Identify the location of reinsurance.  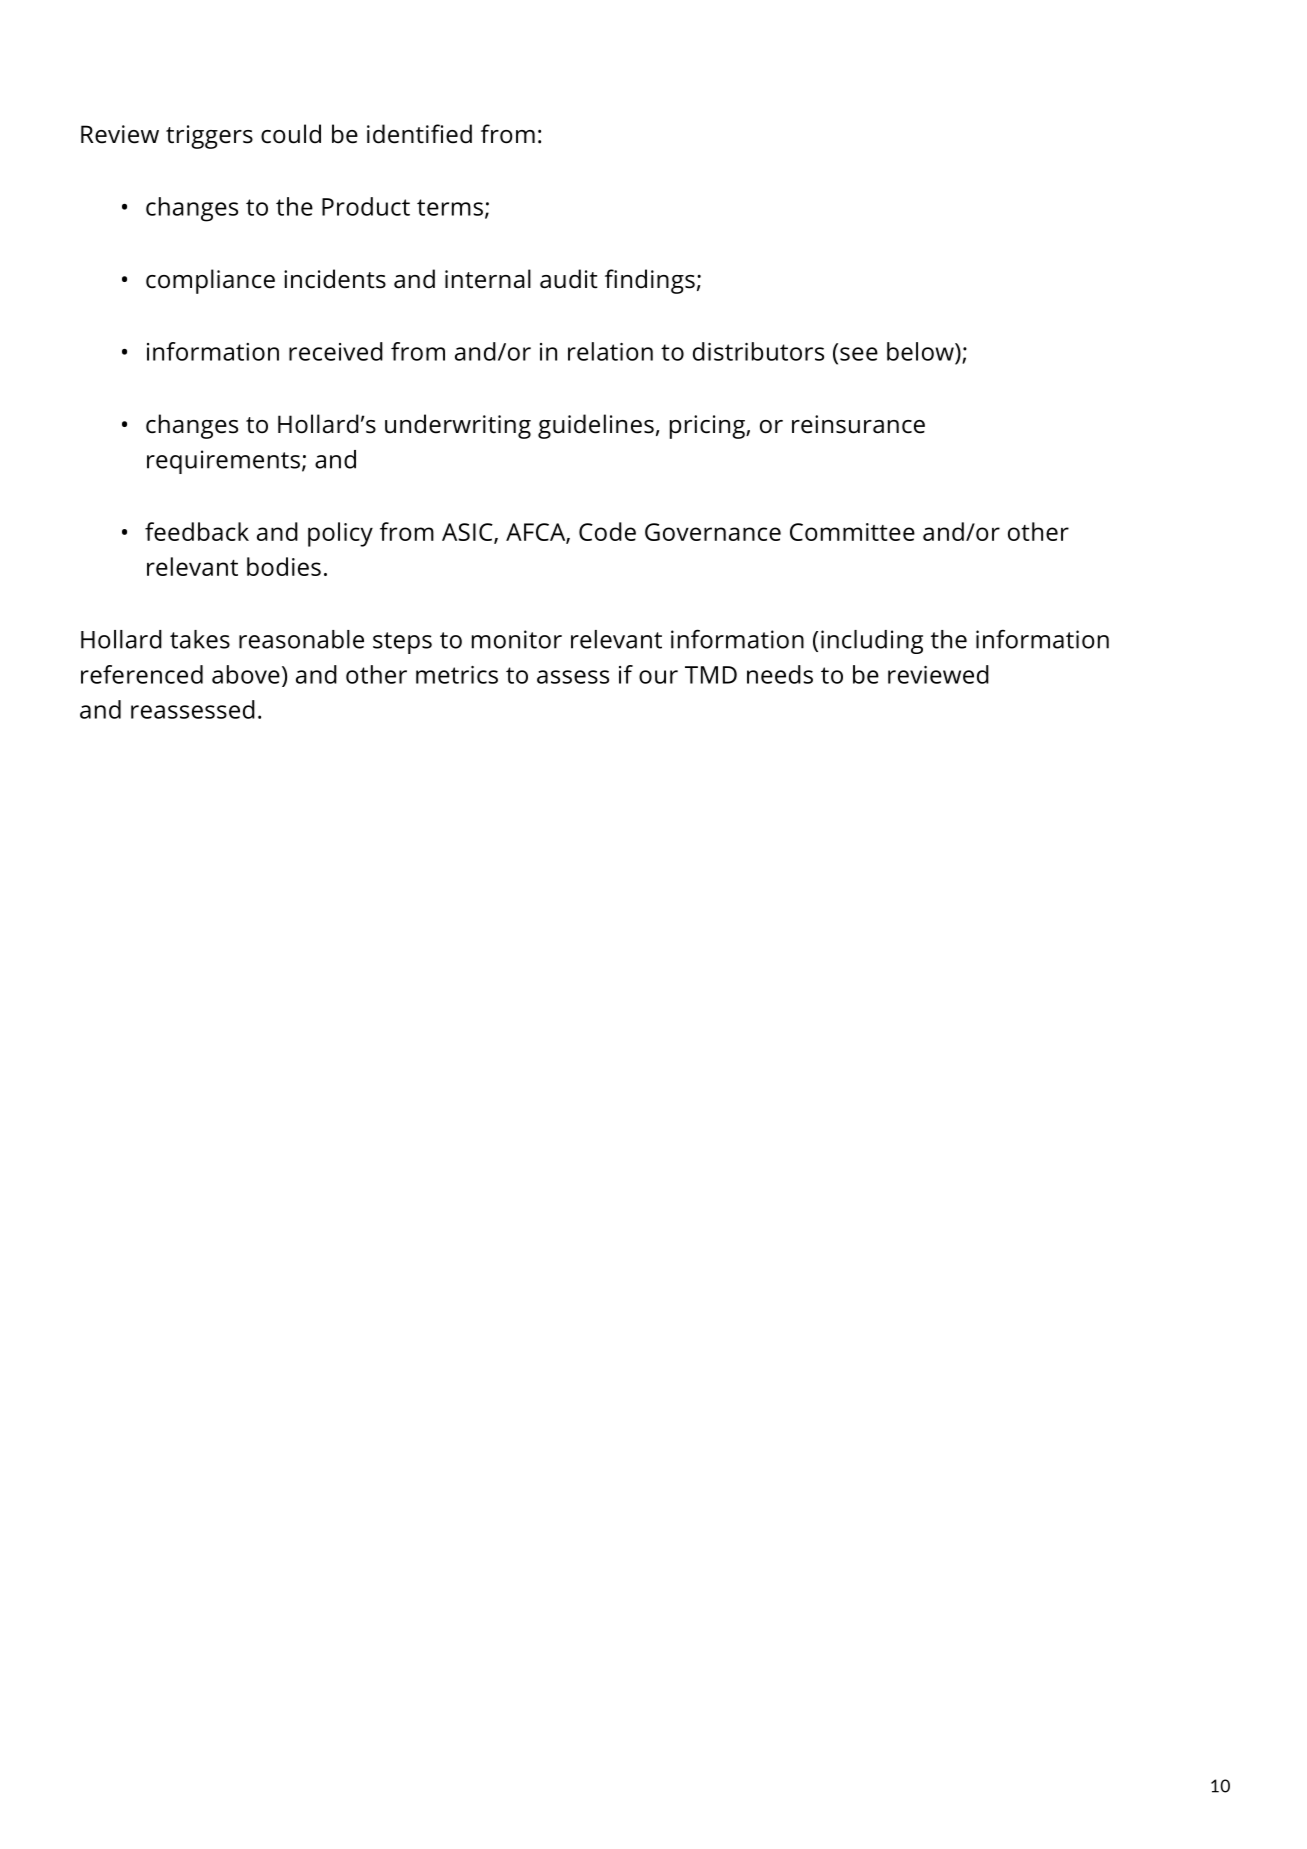
(858, 424).
